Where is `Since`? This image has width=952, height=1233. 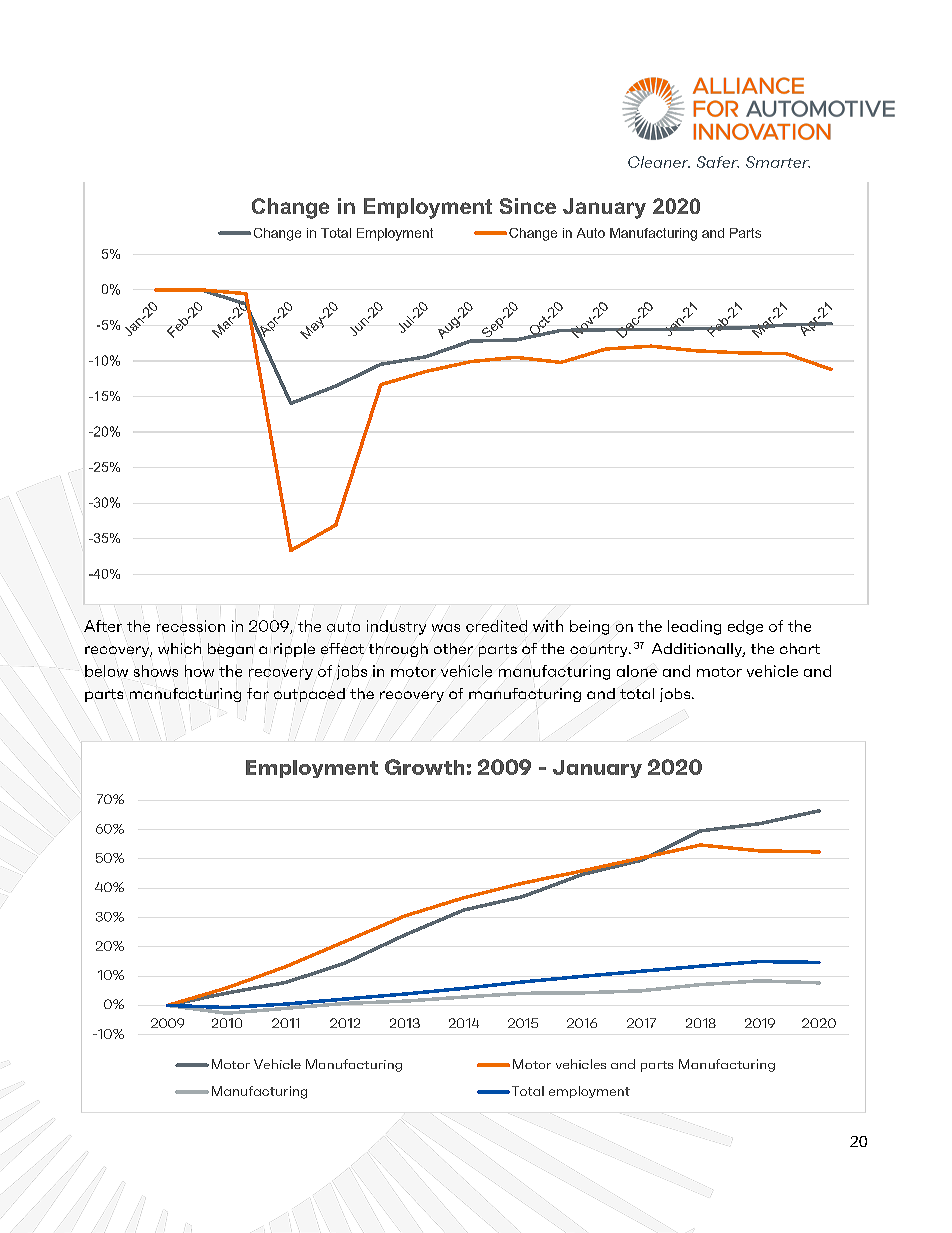
Since is located at coordinates (528, 206).
